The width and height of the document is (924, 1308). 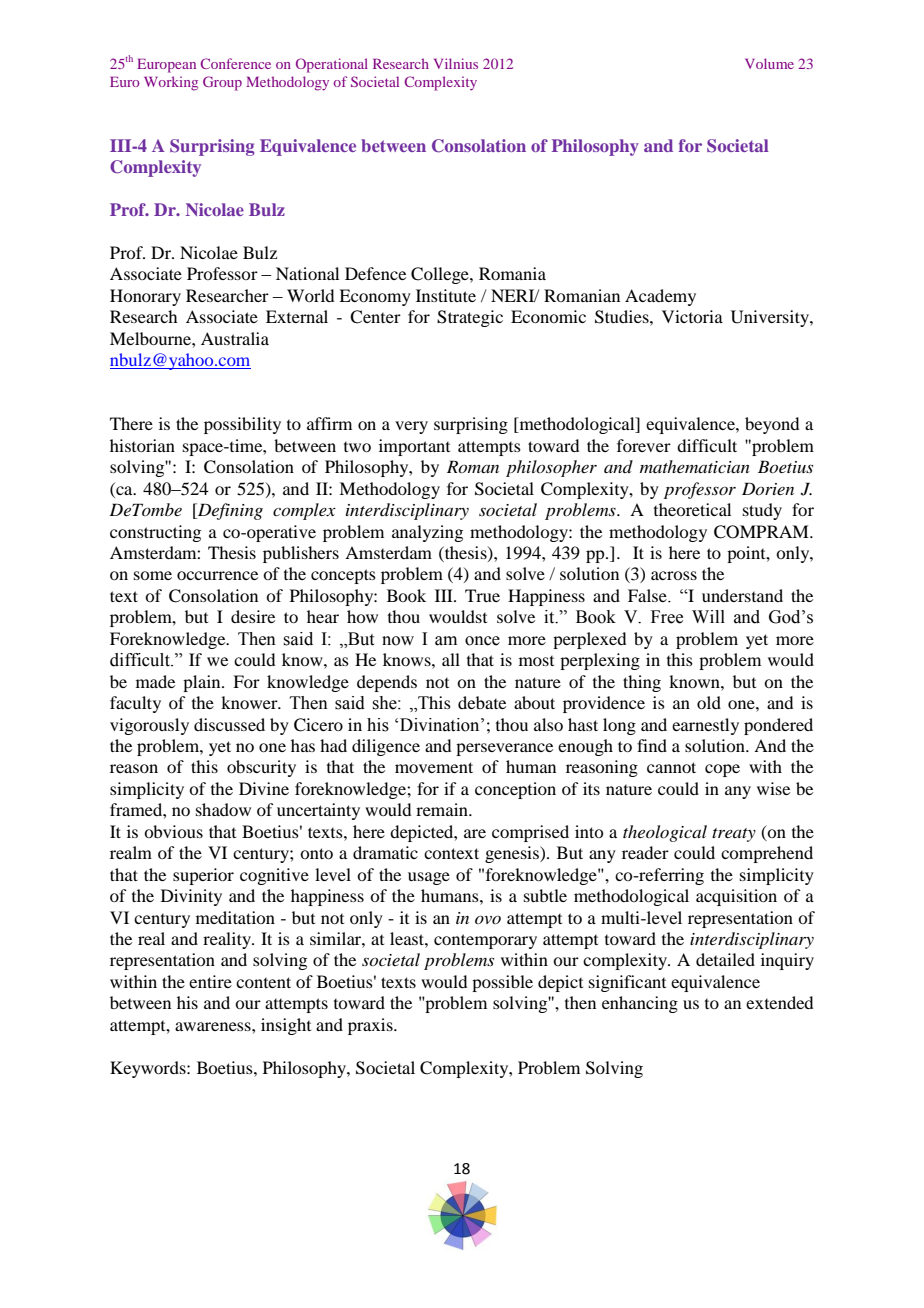 I want to click on Group, so click(x=222, y=83).
